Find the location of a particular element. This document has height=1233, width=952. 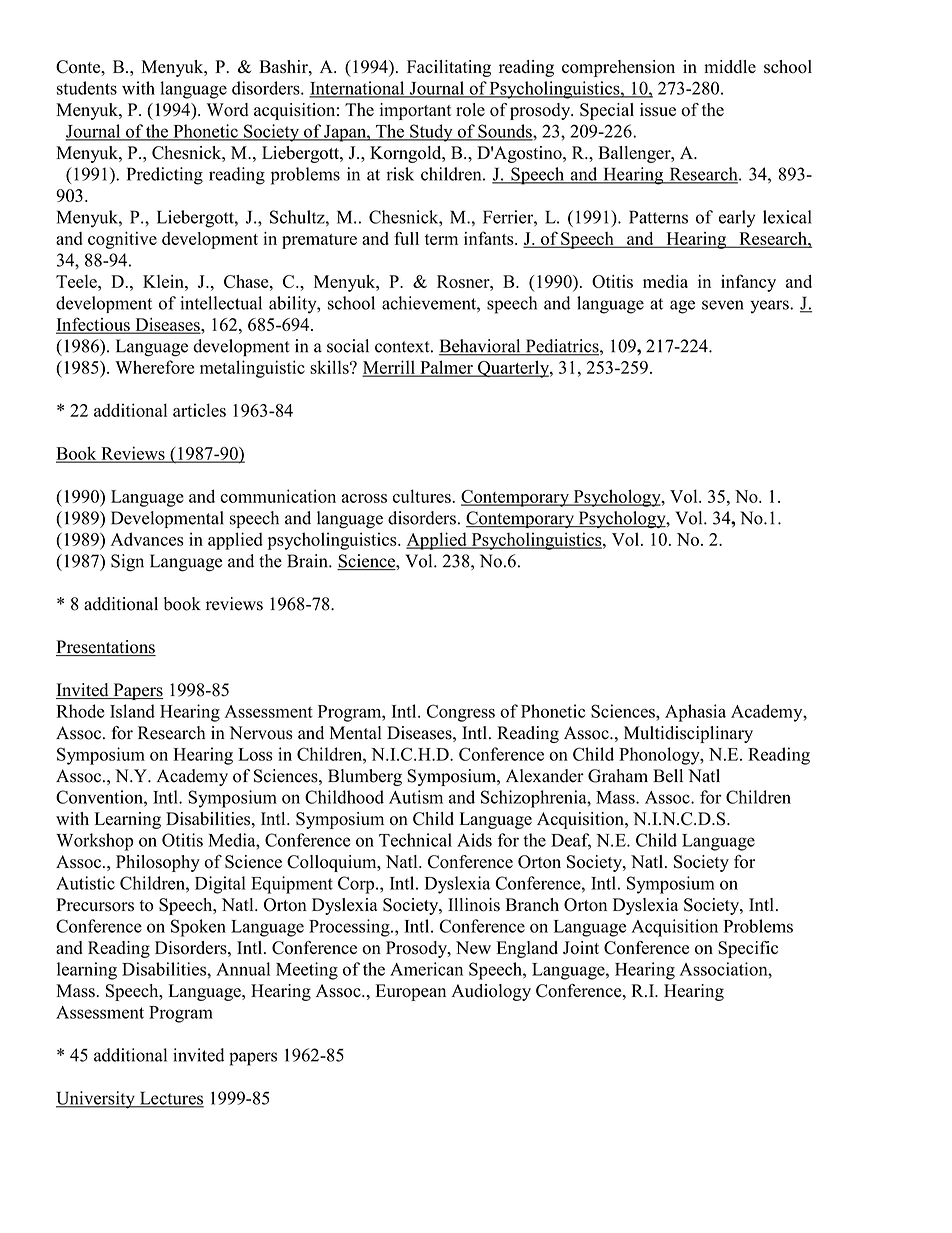

Sign is located at coordinates (127, 563).
